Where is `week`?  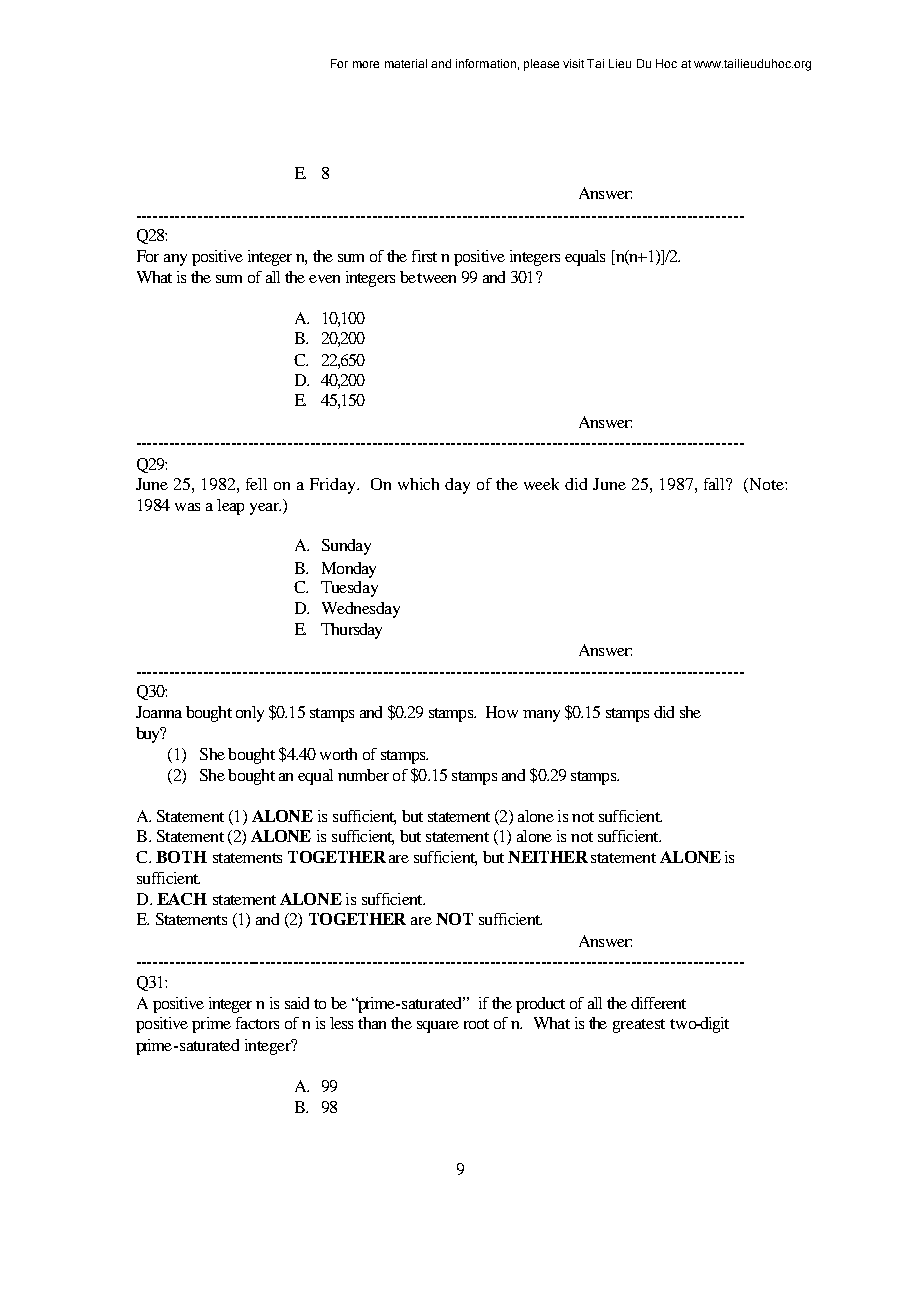
week is located at coordinates (541, 484).
